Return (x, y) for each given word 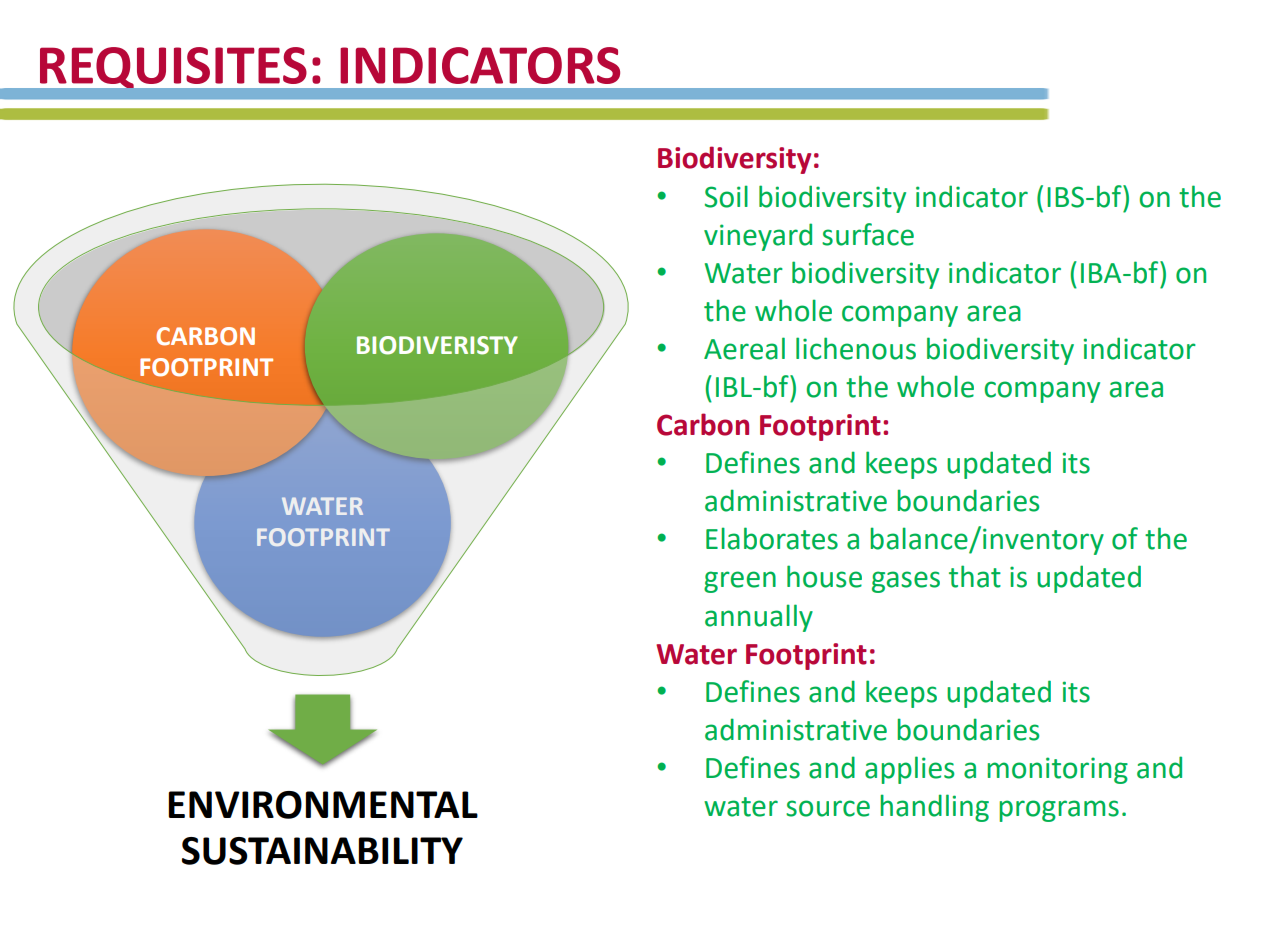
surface (868, 234)
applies (909, 770)
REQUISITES (173, 67)
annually (759, 618)
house (824, 576)
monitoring (1057, 770)
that (975, 576)
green (740, 582)
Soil (726, 196)
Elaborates (772, 538)
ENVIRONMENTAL (323, 805)
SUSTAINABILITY (322, 851)
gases (906, 582)
